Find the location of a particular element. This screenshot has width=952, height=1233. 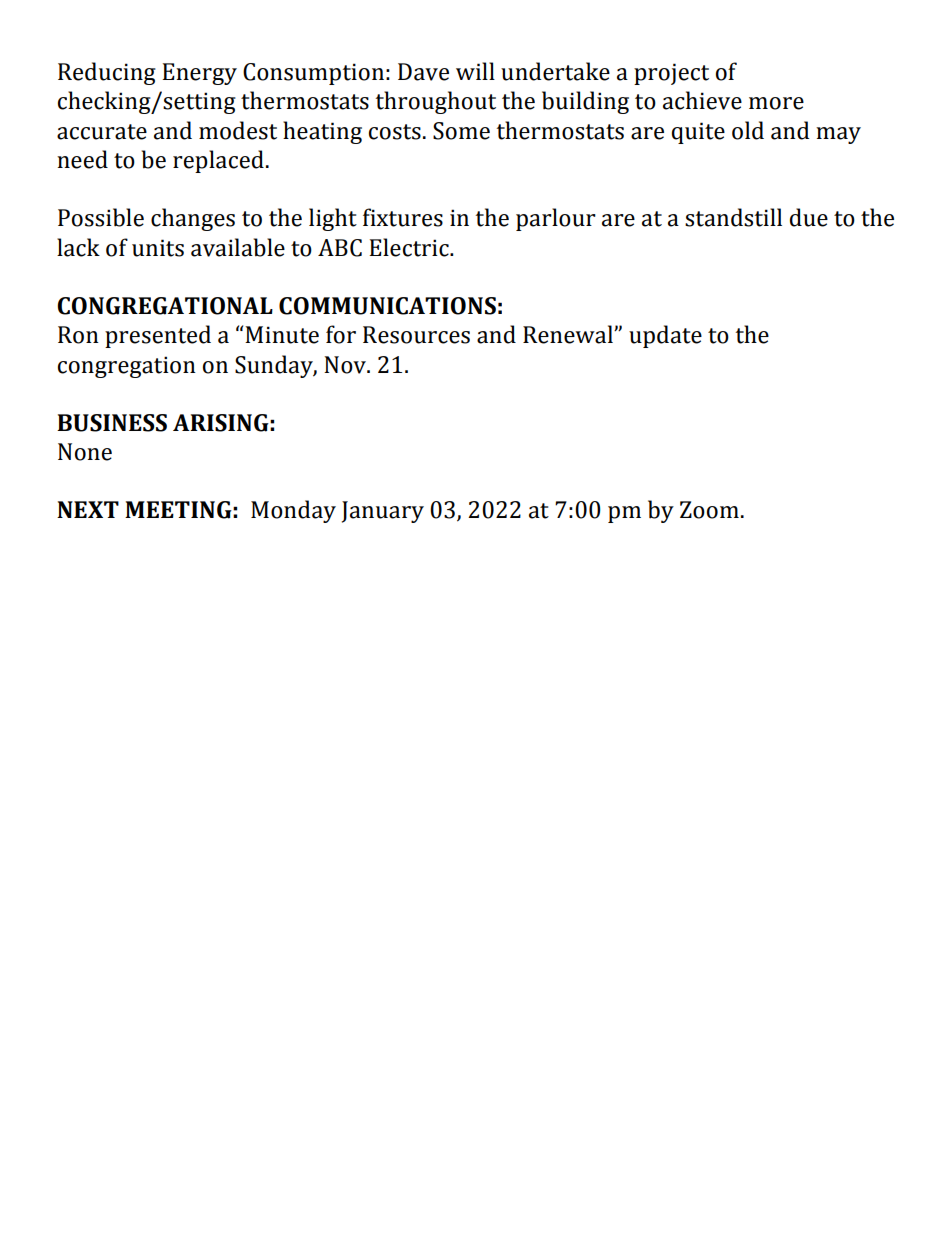

standstill is located at coordinates (733, 217).
